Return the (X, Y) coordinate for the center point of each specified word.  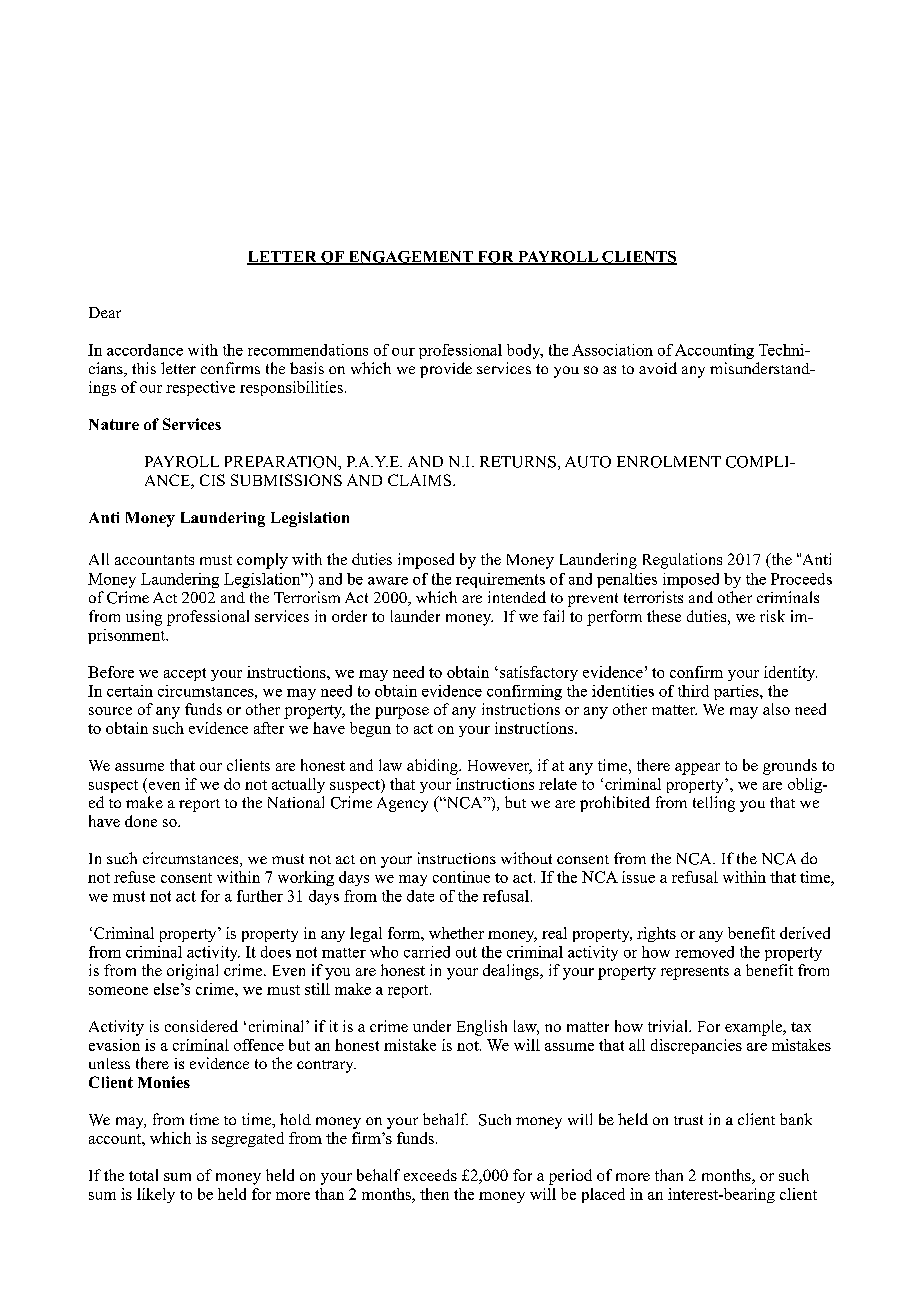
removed (704, 952)
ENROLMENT (669, 462)
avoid (658, 368)
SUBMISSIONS (286, 480)
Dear (105, 312)
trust (688, 1120)
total (143, 1175)
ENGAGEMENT (410, 258)
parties (737, 692)
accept (185, 674)
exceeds (430, 1175)
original (192, 972)
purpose (402, 713)
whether (456, 933)
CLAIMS (421, 480)
